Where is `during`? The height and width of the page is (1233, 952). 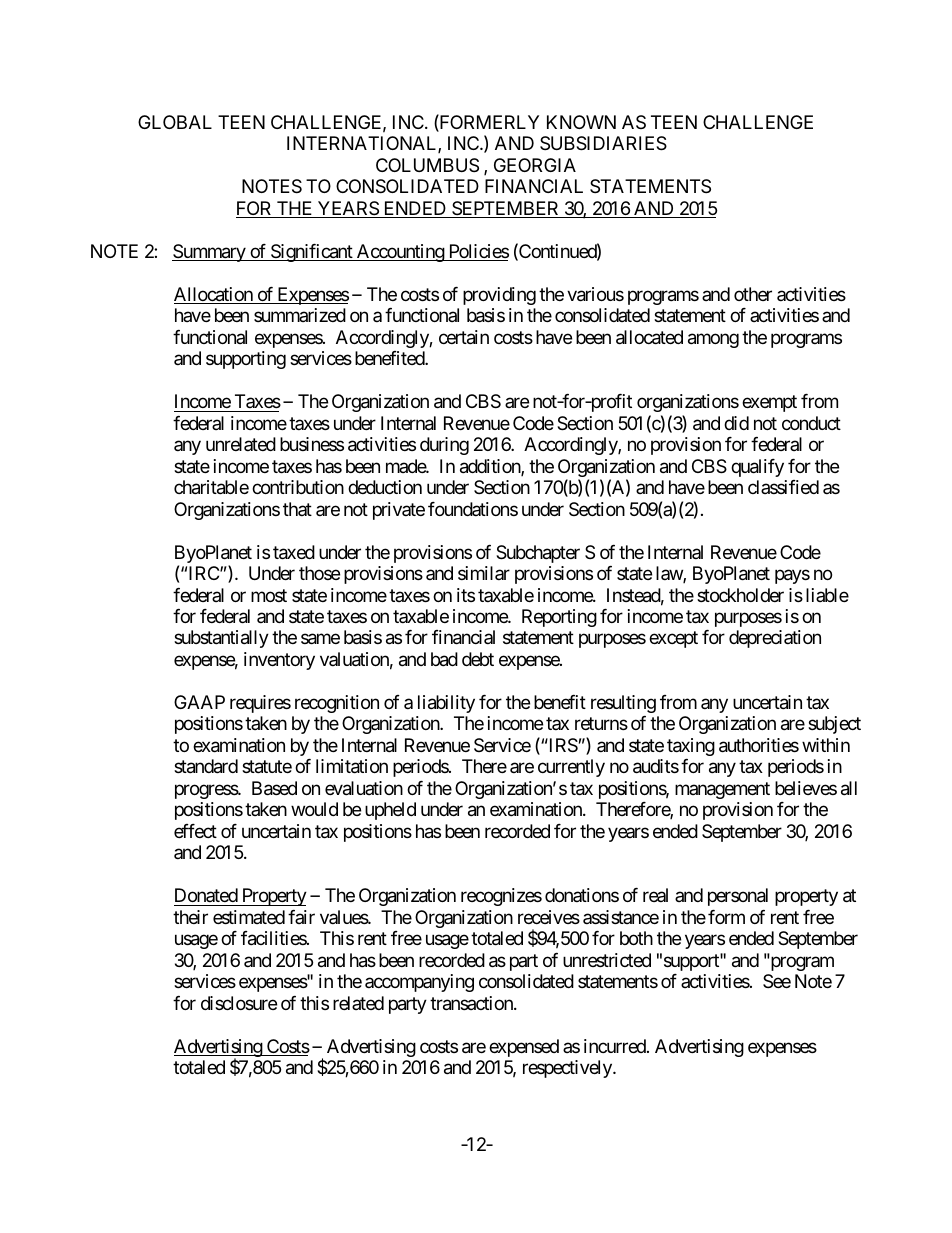
during is located at coordinates (444, 446).
